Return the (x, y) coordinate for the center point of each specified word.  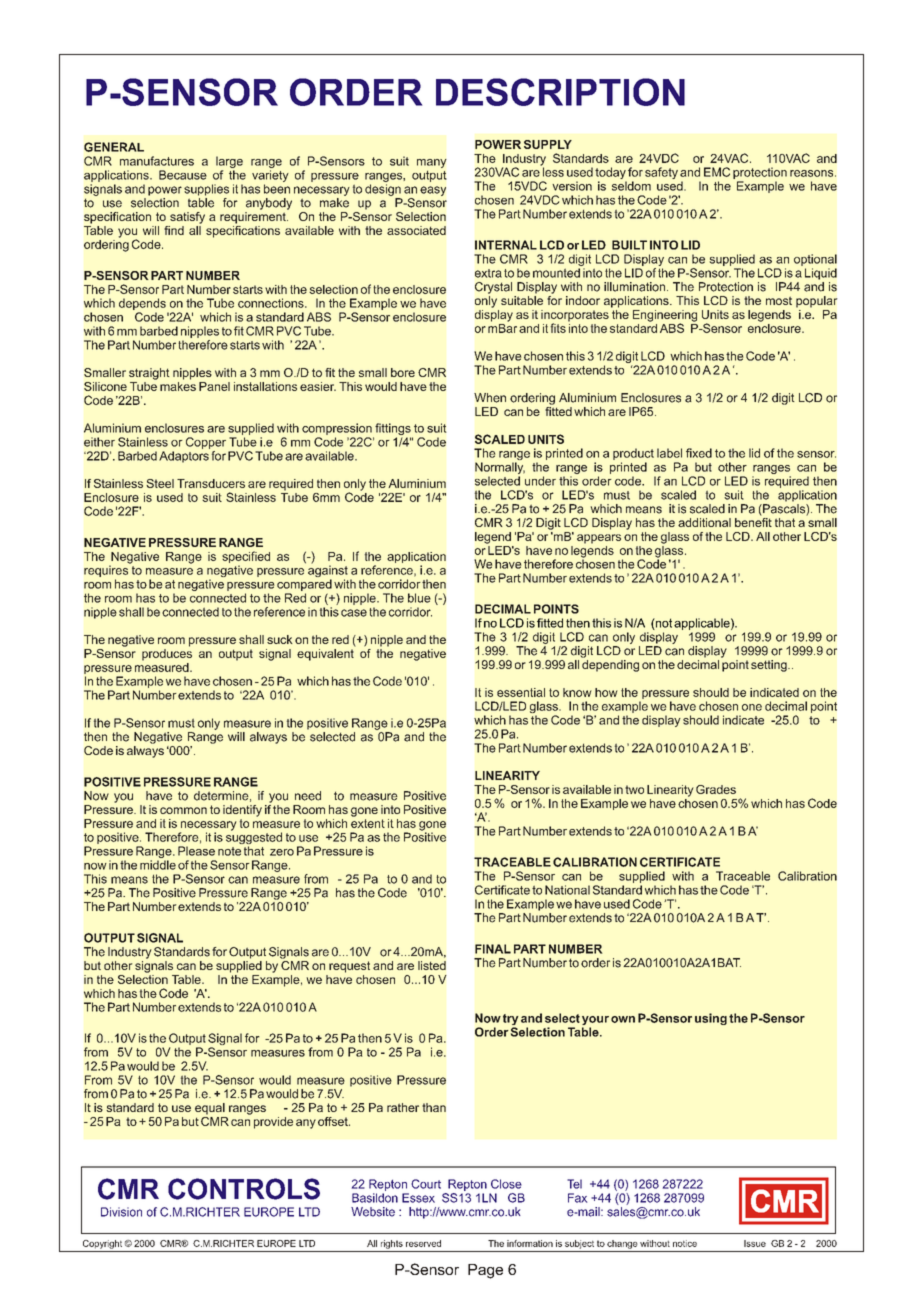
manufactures (157, 161)
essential (521, 692)
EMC (717, 172)
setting (770, 666)
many (431, 165)
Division (121, 1212)
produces (167, 655)
